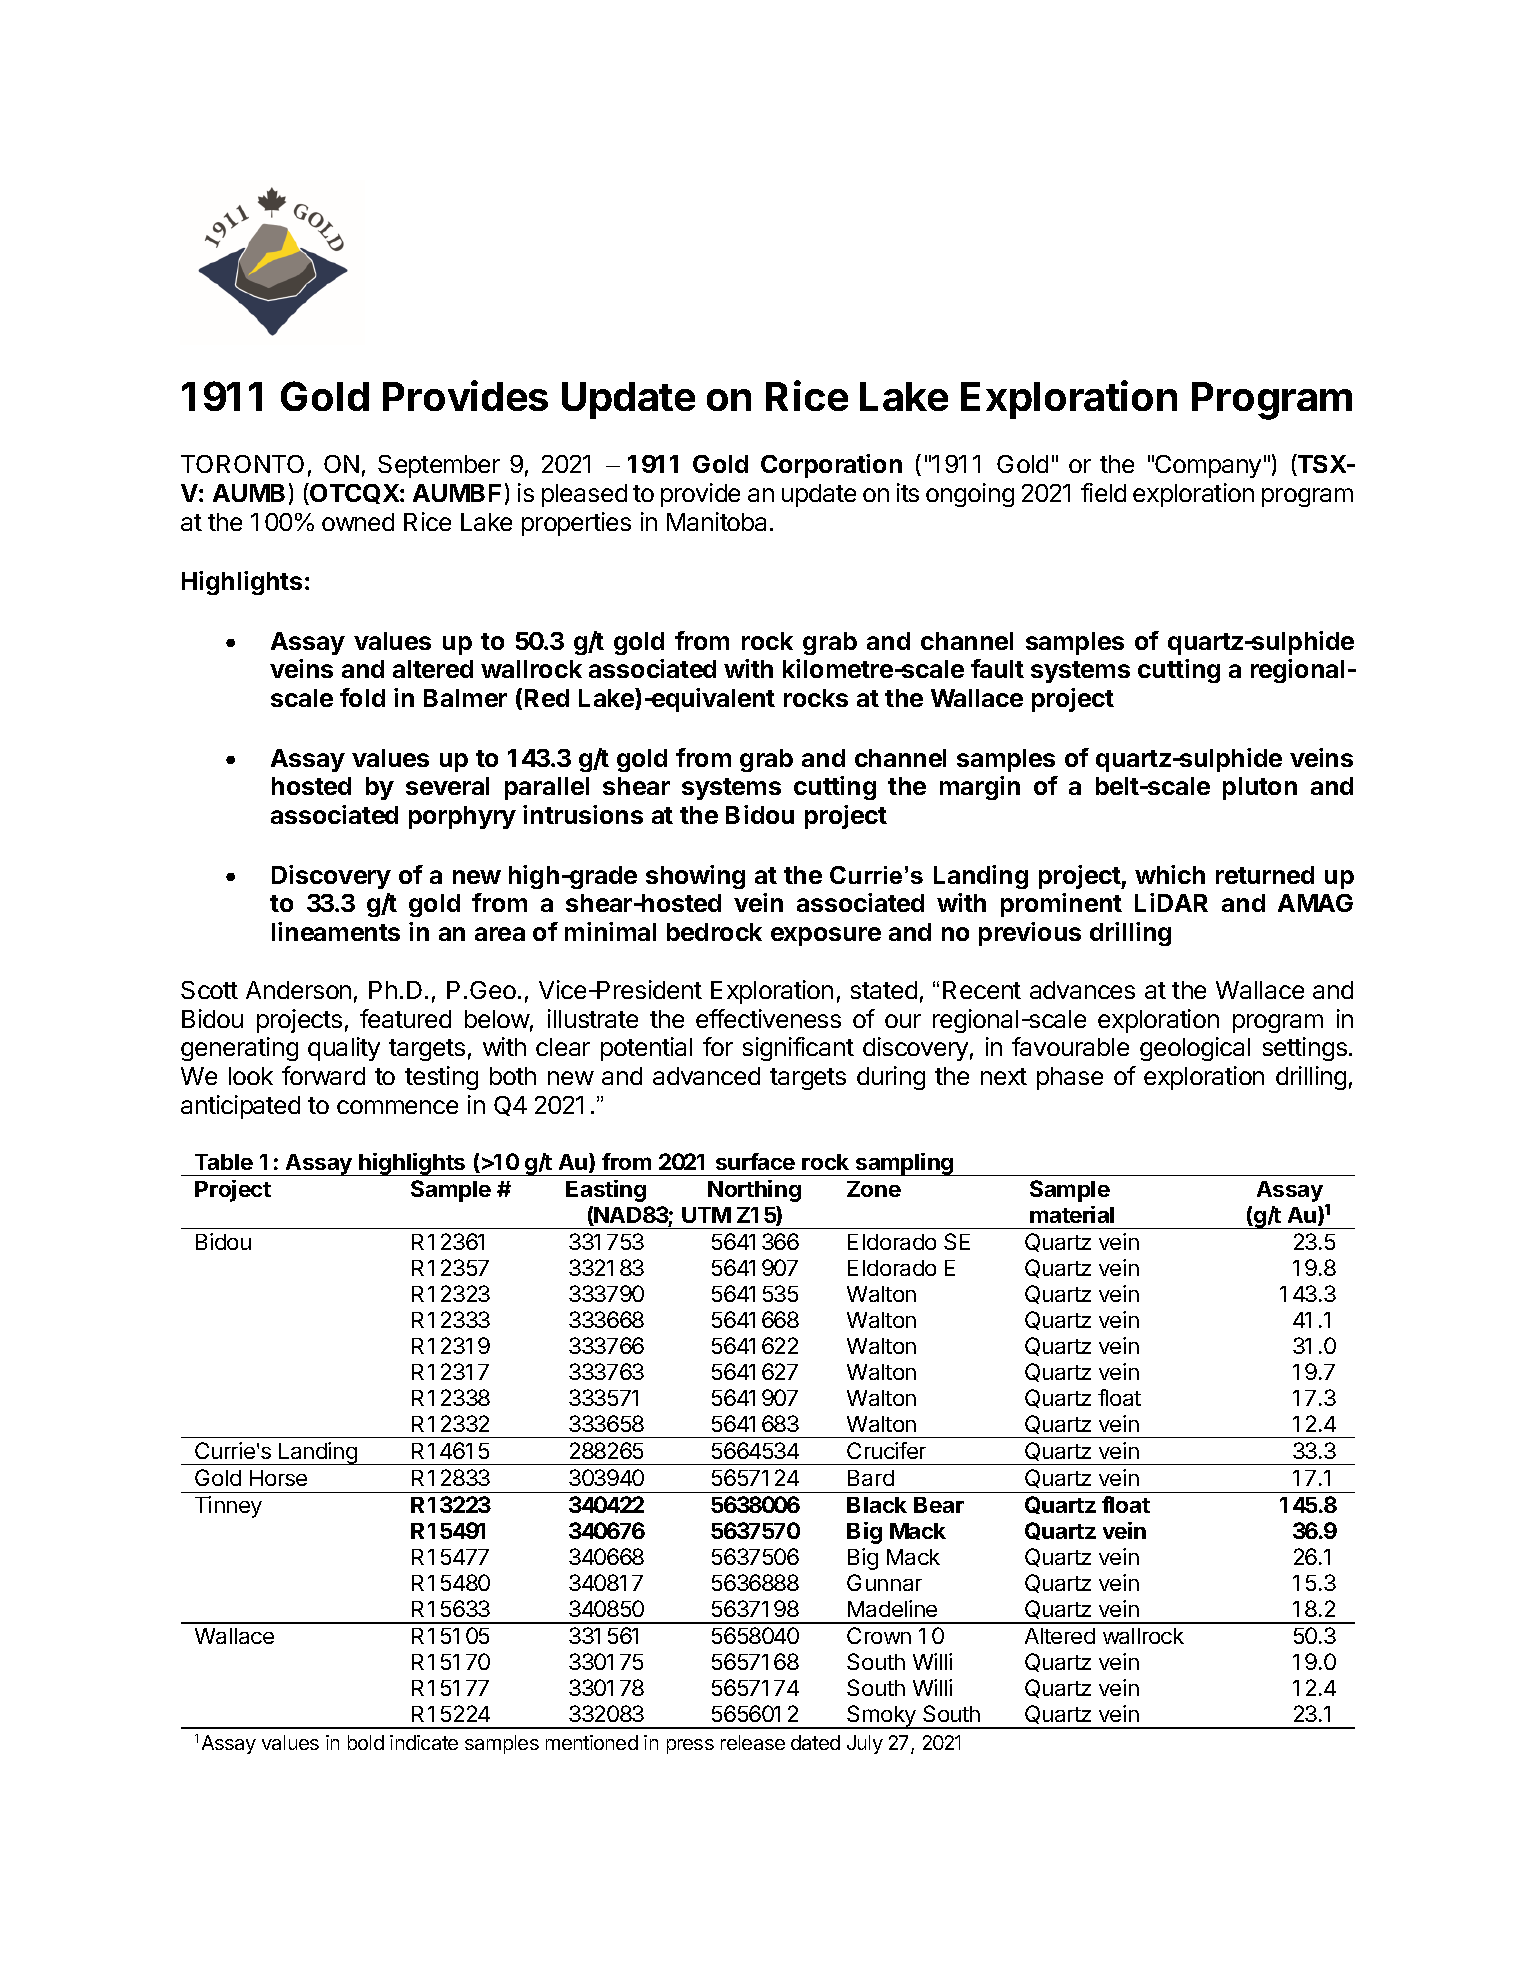 The height and width of the document is (1986, 1535). Describe the element at coordinates (323, 1075) in the document. I see `forward` at that location.
